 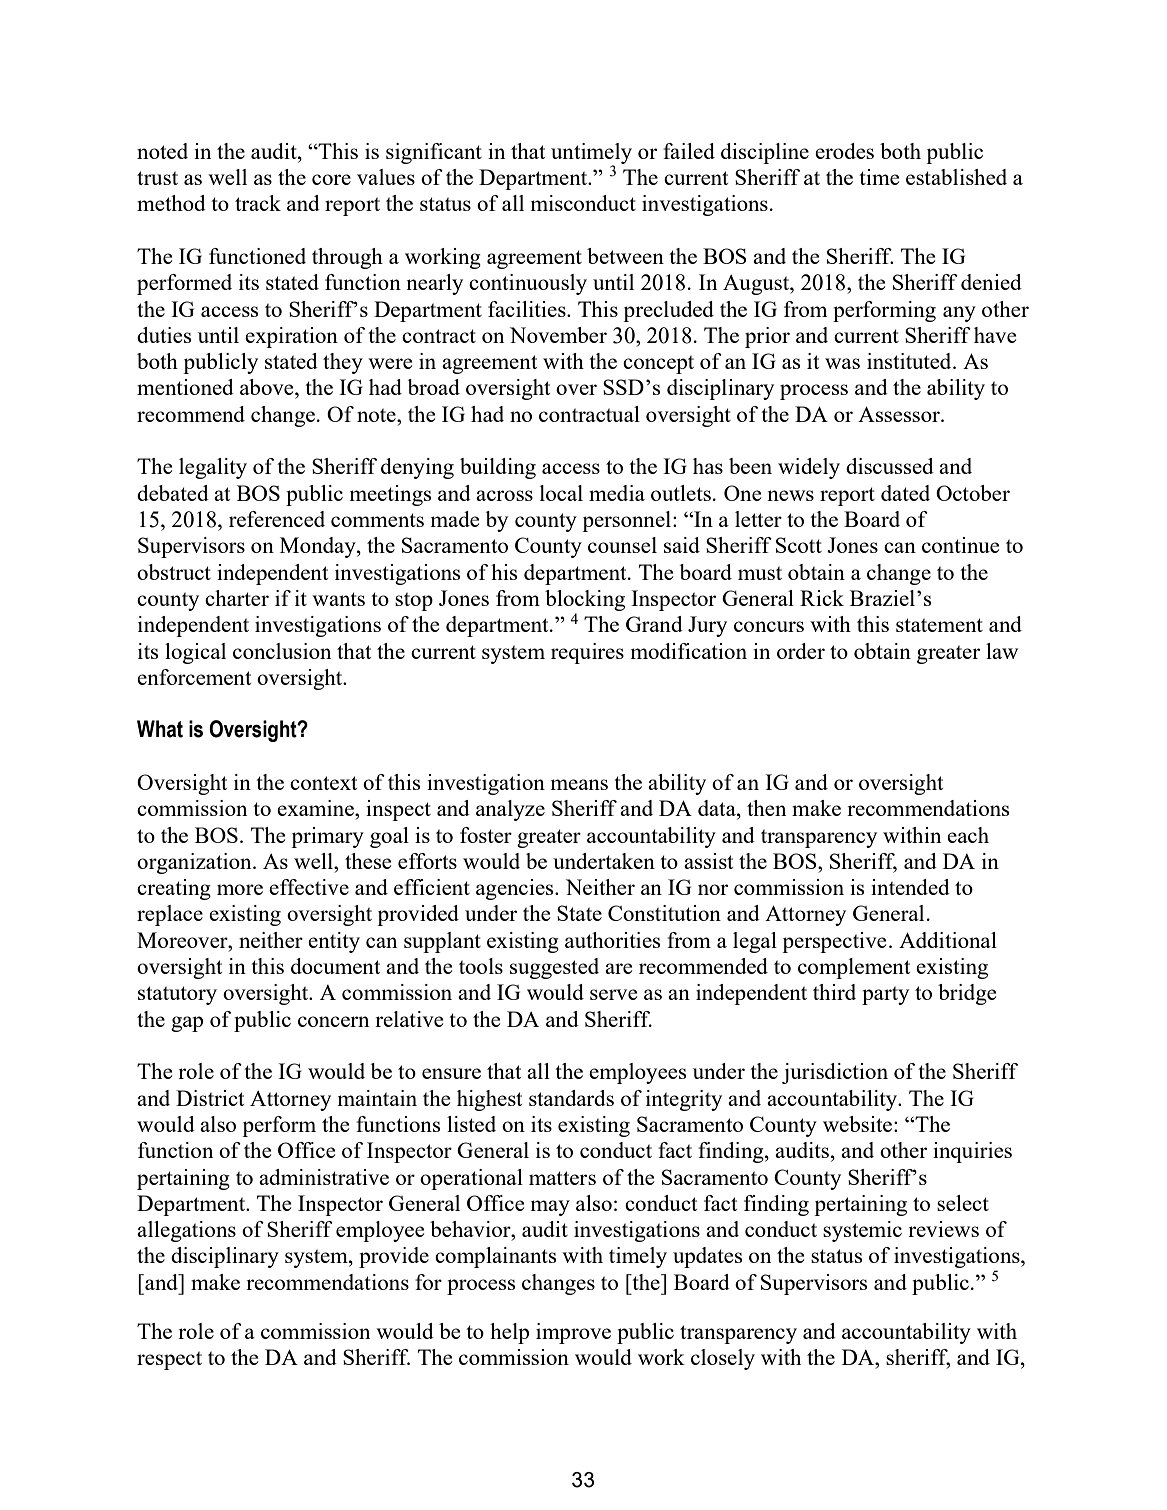 I want to click on track, so click(x=258, y=203).
